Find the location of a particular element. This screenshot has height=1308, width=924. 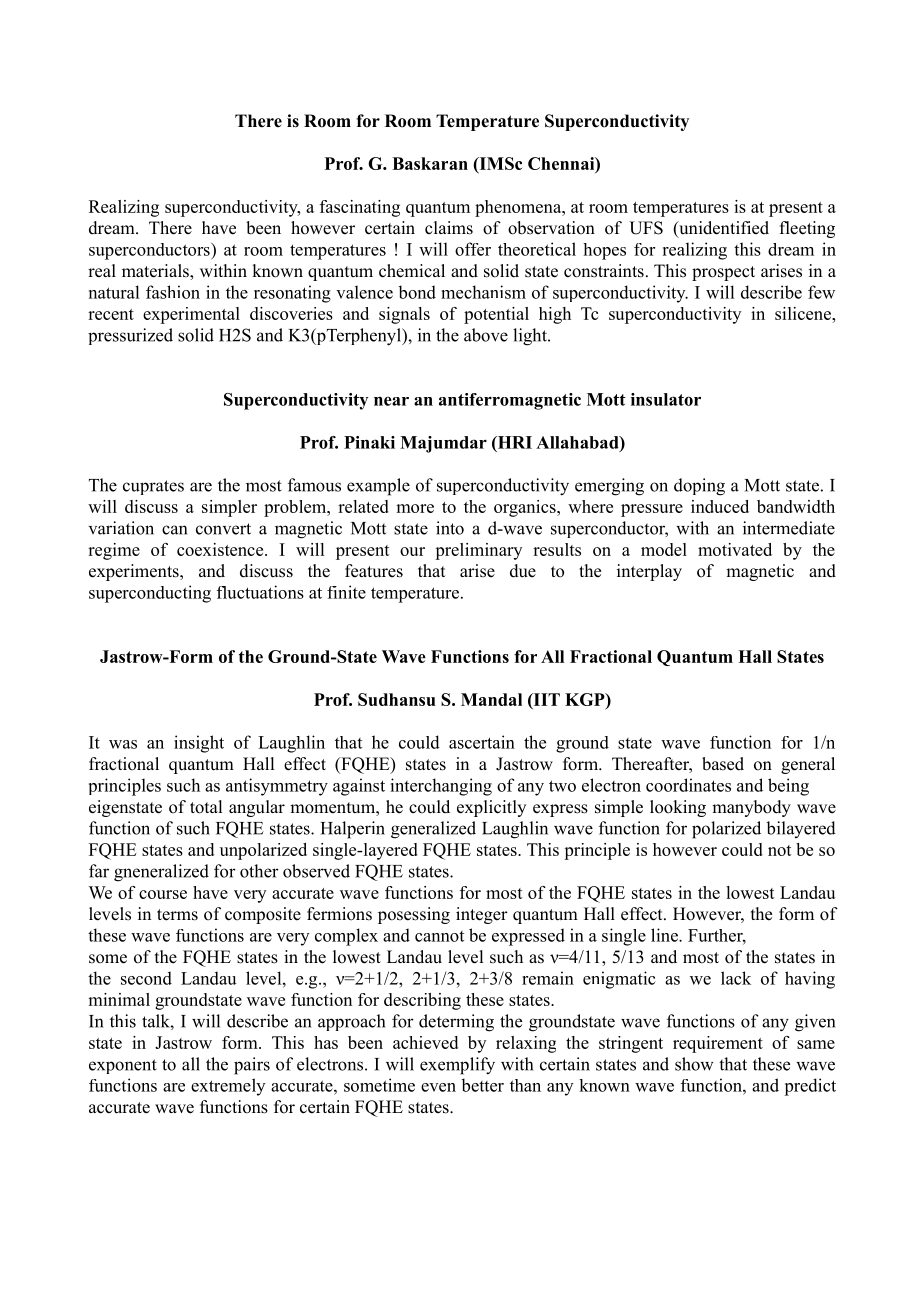

superconducting is located at coordinates (150, 594).
